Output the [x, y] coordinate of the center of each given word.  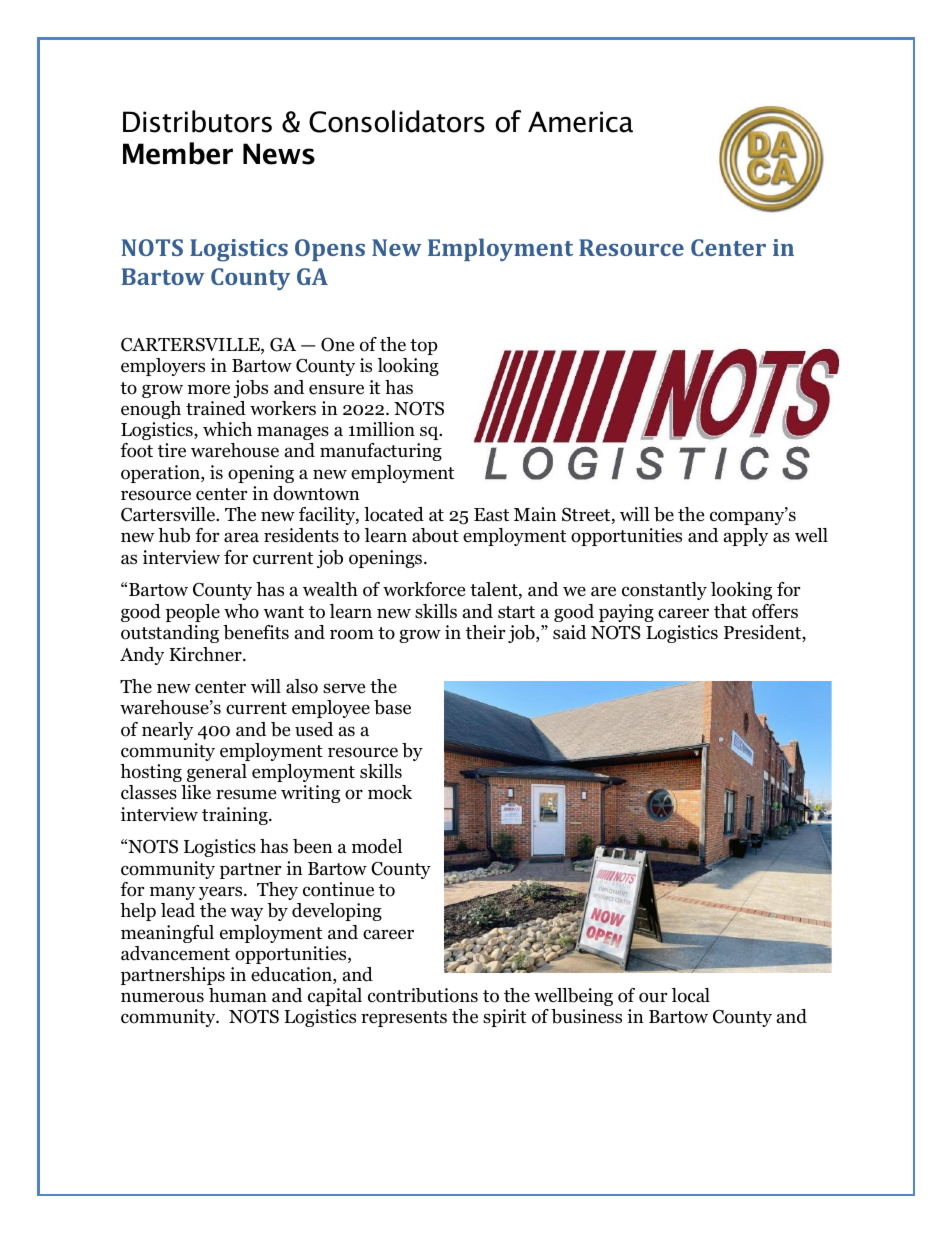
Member [178, 153]
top [424, 347]
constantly [664, 591]
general [217, 773]
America [580, 122]
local [691, 995]
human [238, 995]
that [730, 611]
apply [746, 537]
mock [390, 792]
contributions [423, 995]
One [337, 344]
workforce [424, 589]
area [241, 537]
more [209, 389]
